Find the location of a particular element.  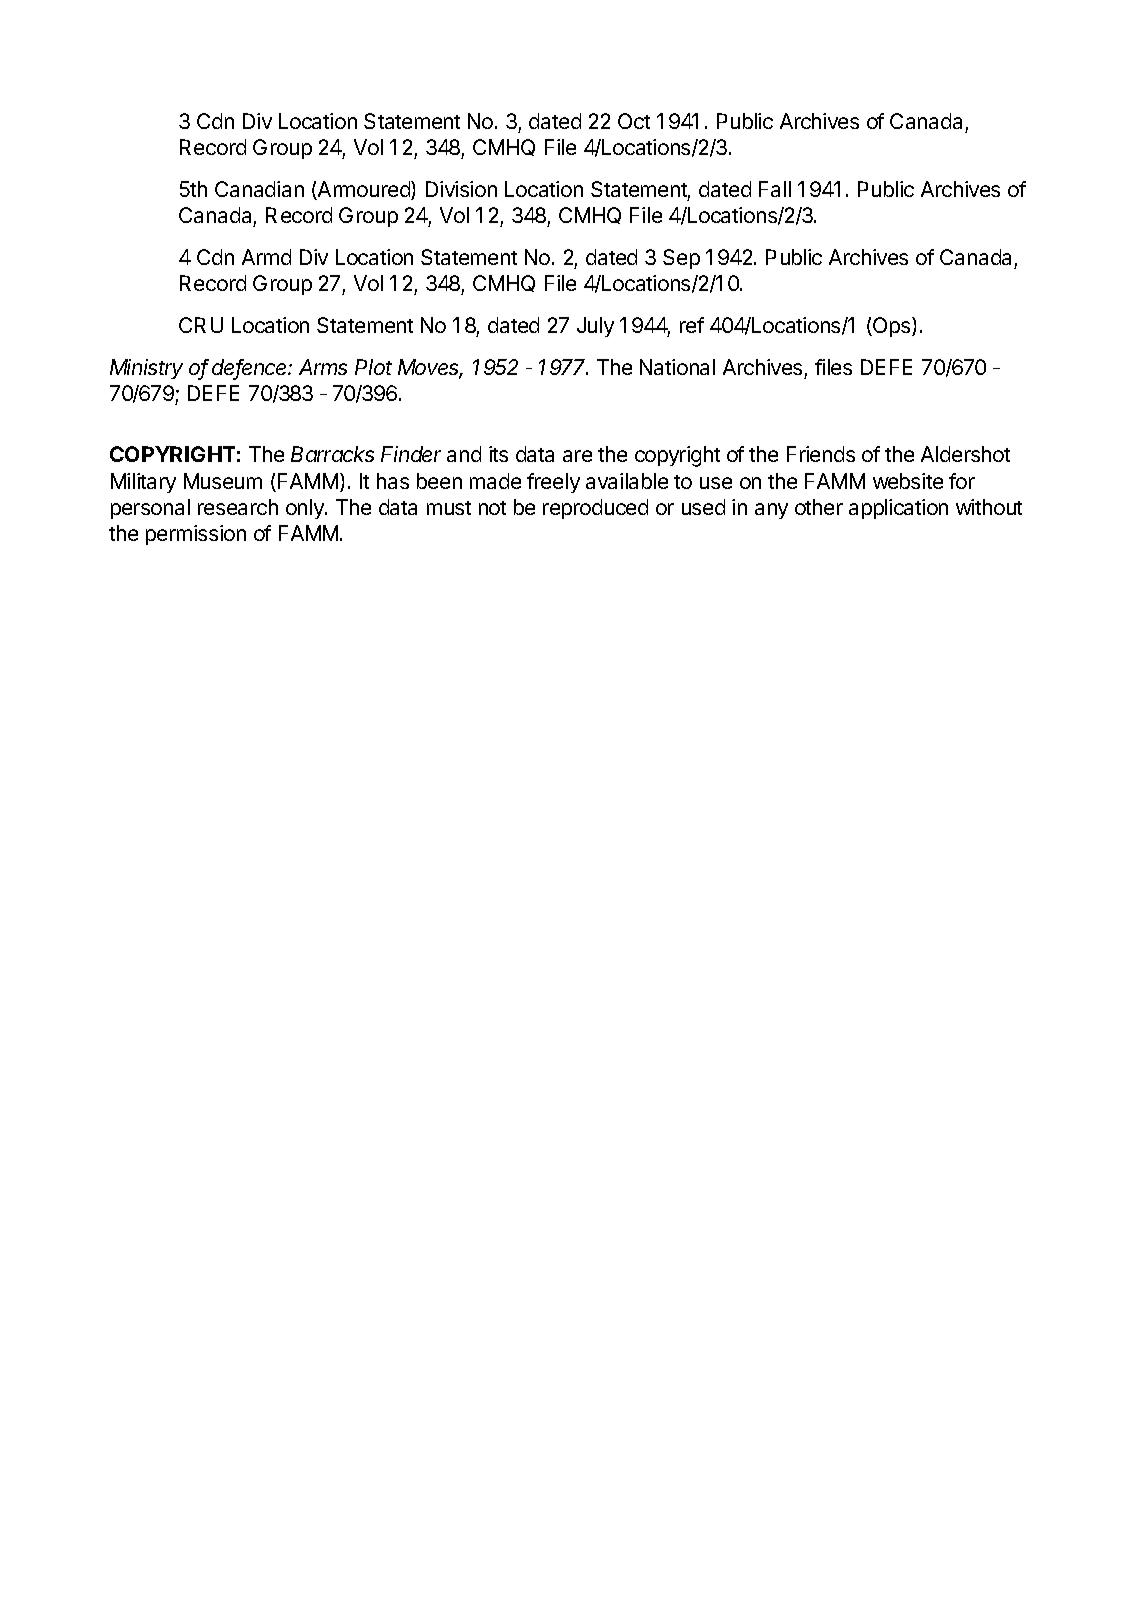

July is located at coordinates (595, 327).
